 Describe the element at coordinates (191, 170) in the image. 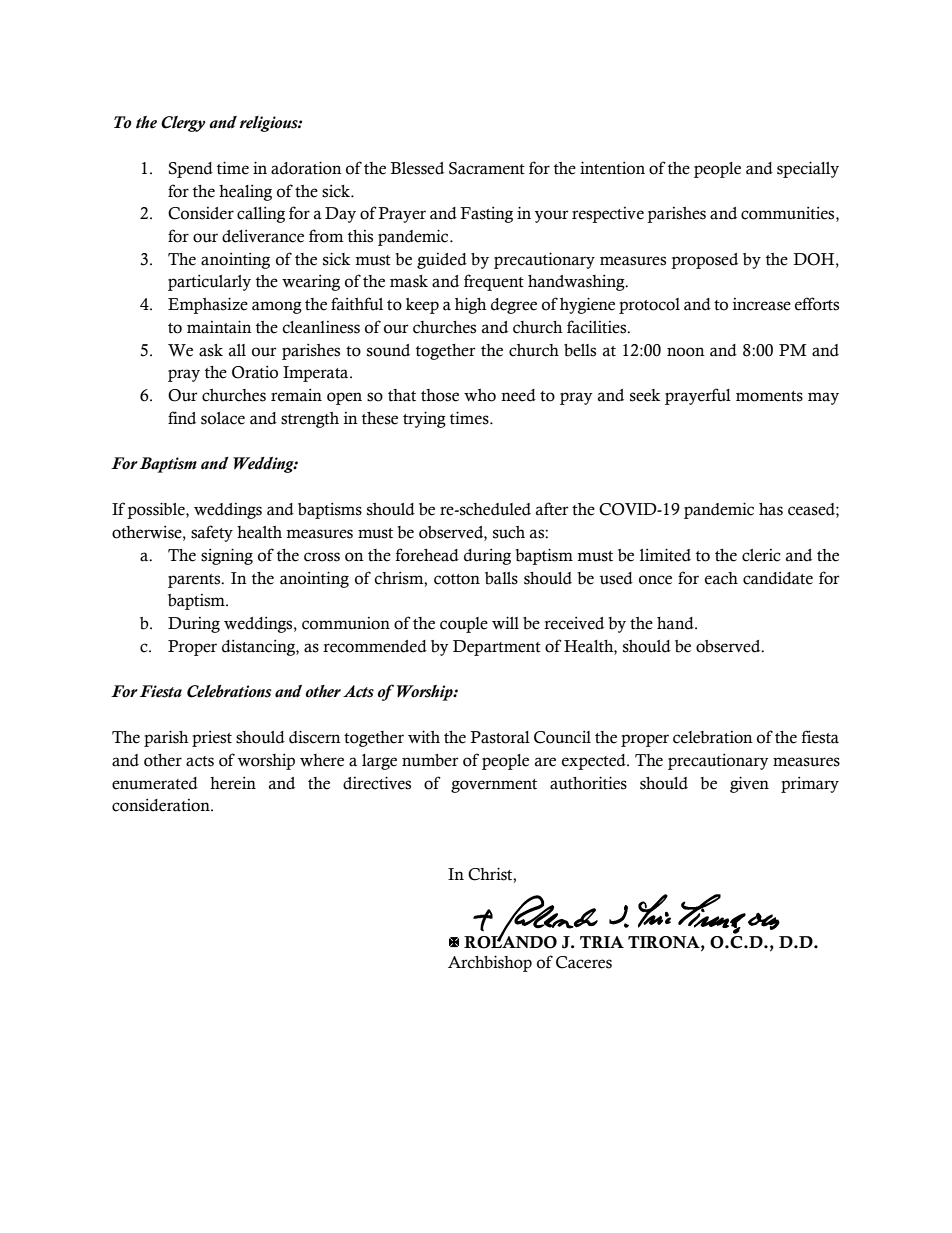

I see `Spend` at that location.
